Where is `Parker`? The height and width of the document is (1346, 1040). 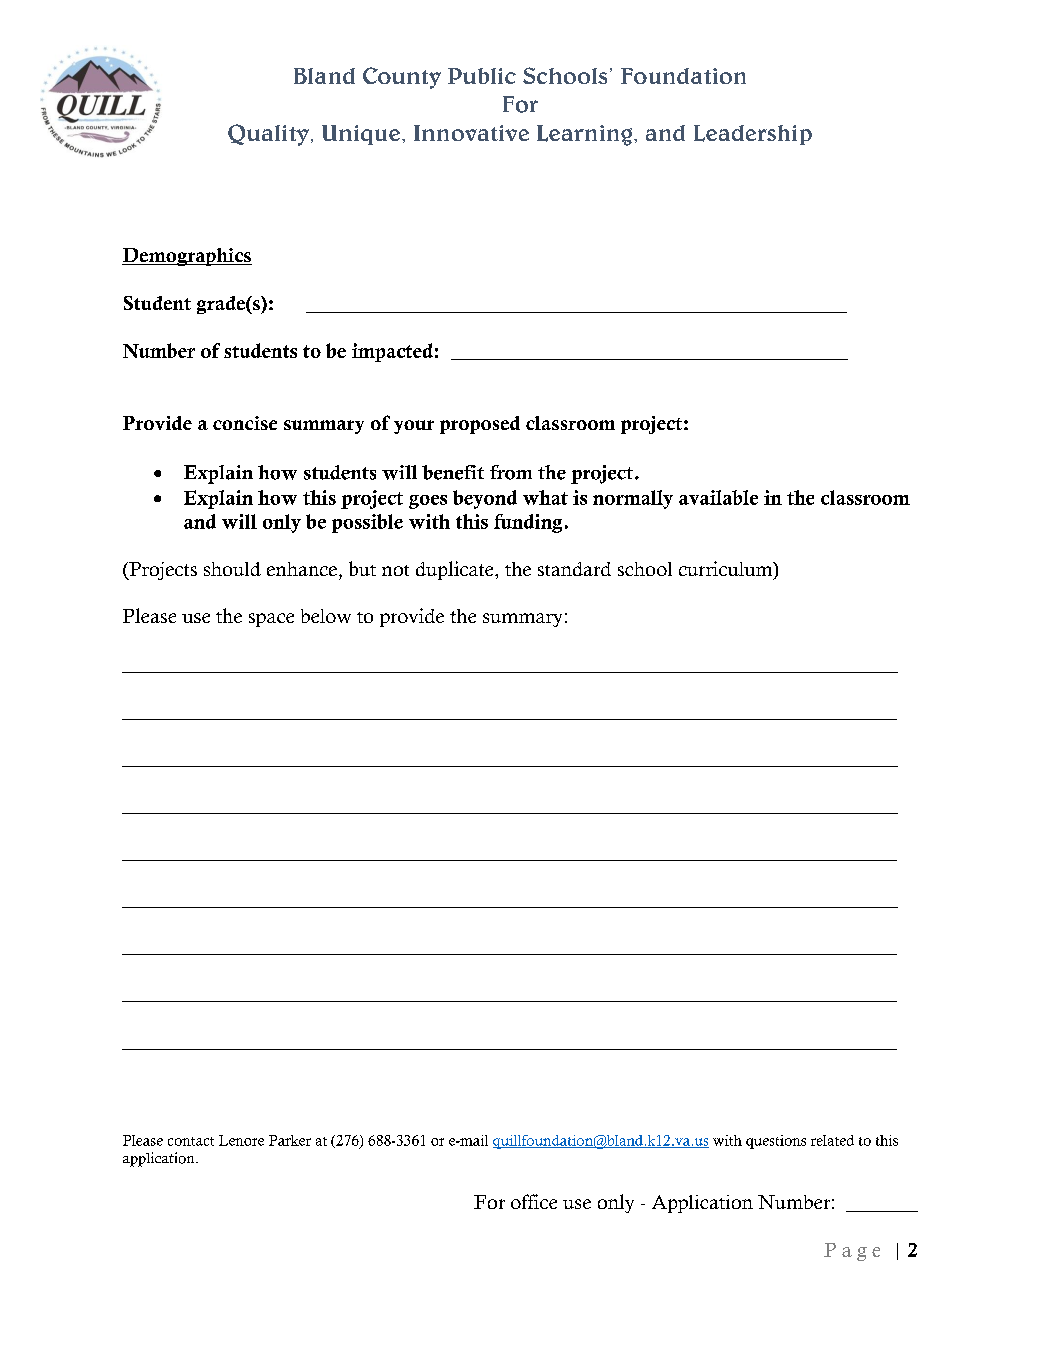
Parker is located at coordinates (290, 1140).
